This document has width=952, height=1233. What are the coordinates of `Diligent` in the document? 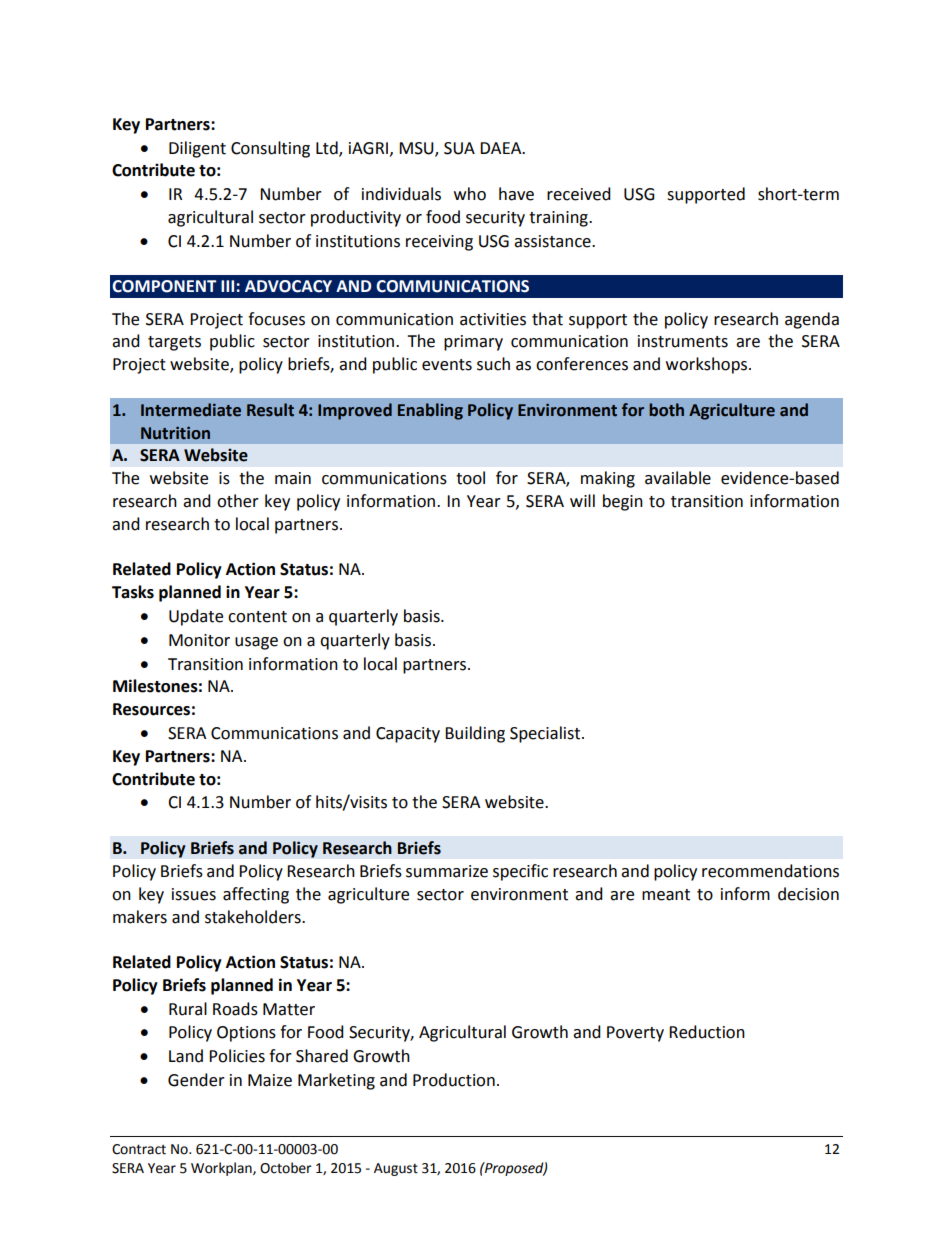 It's located at (197, 149).
